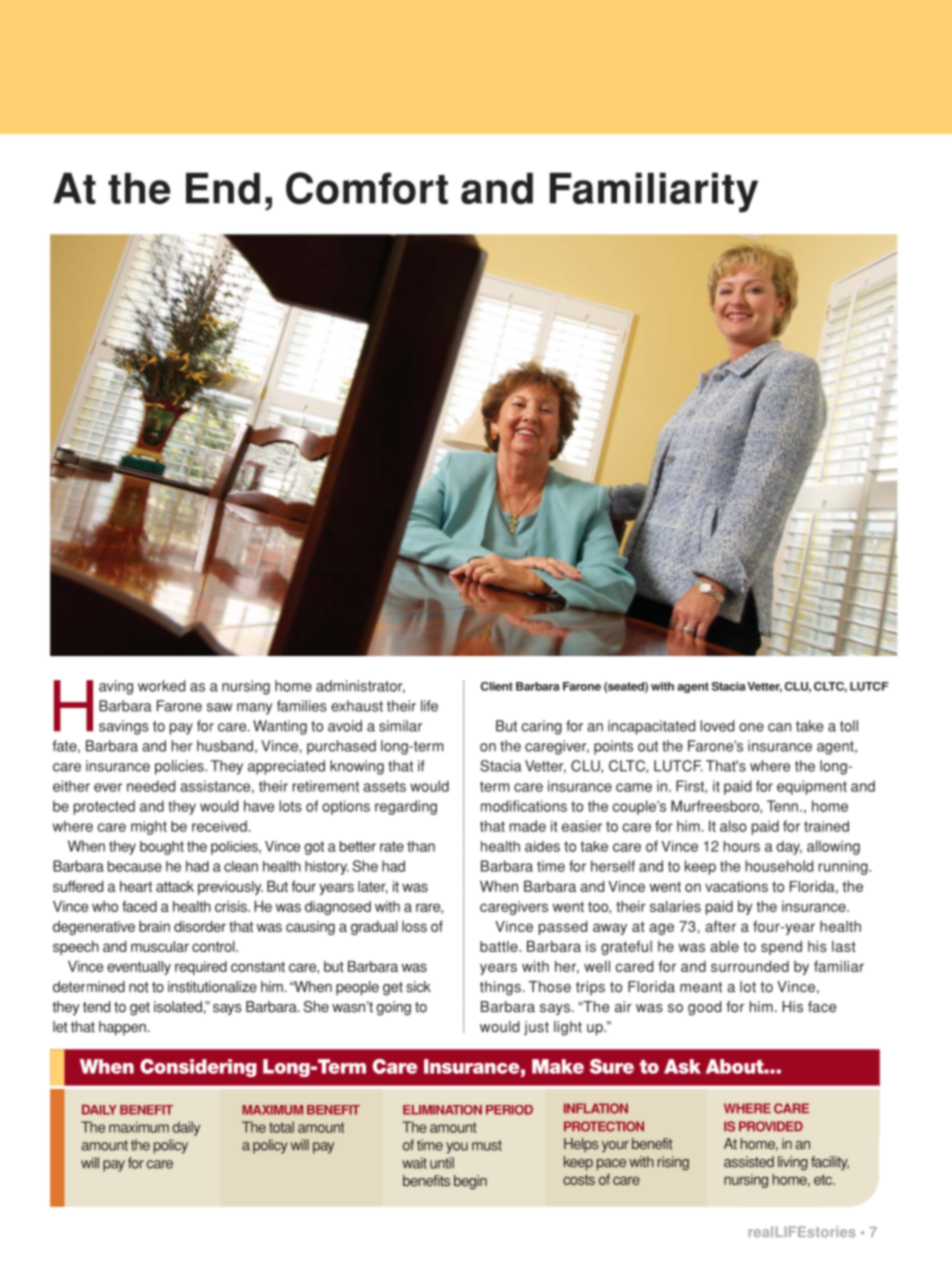 The image size is (952, 1280). Describe the element at coordinates (161, 686) in the screenshot. I see `worked` at that location.
